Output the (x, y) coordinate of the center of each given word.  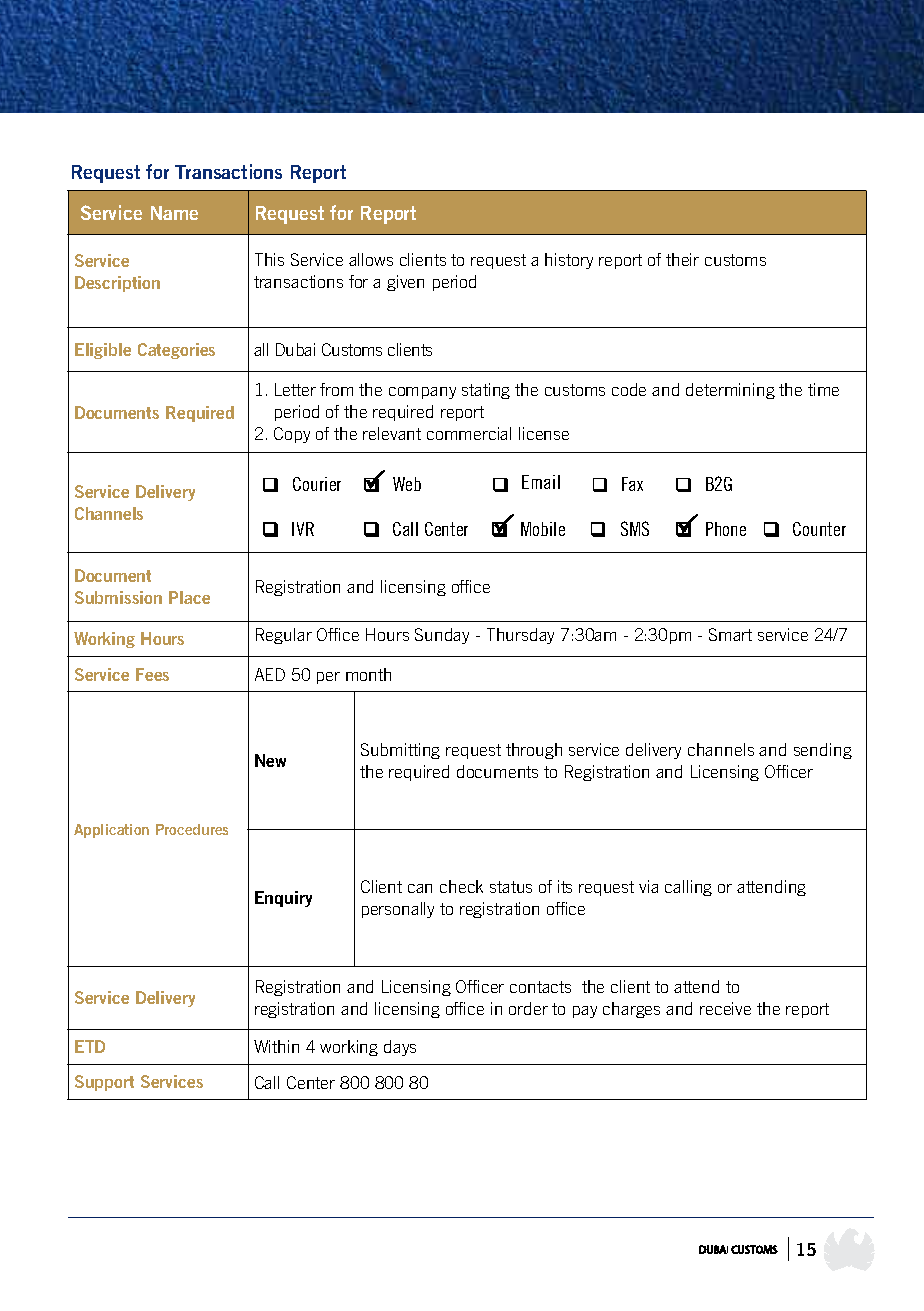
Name (174, 213)
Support (104, 1083)
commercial (469, 433)
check (461, 886)
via (648, 886)
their (682, 259)
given (405, 283)
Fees (152, 674)
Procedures (192, 829)
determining (730, 391)
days (400, 1048)
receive (725, 1008)
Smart (730, 634)
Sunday (442, 636)
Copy (292, 435)
